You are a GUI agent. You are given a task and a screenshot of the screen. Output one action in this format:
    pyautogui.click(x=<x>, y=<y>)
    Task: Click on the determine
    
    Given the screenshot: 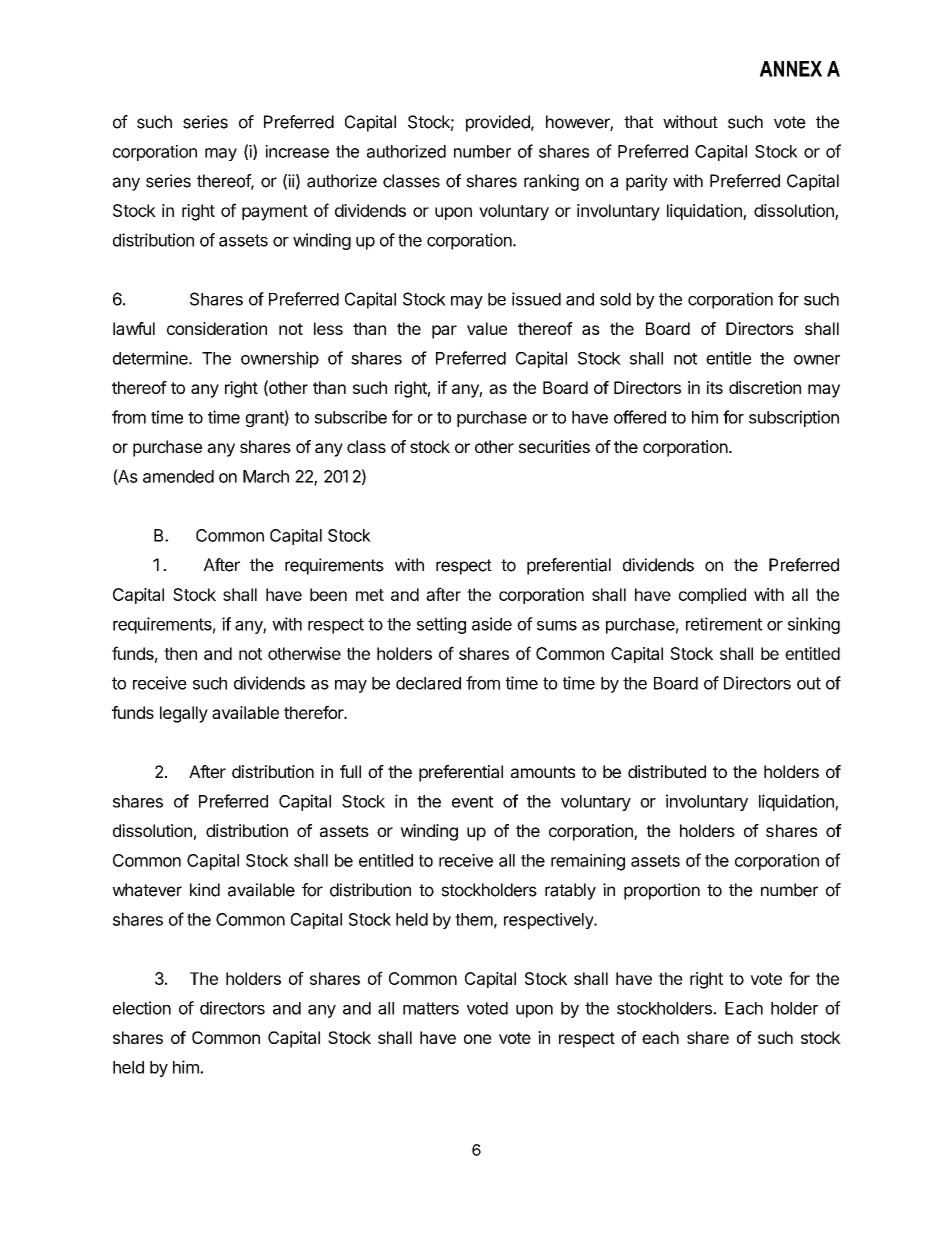 What is the action you would take?
    pyautogui.click(x=151, y=358)
